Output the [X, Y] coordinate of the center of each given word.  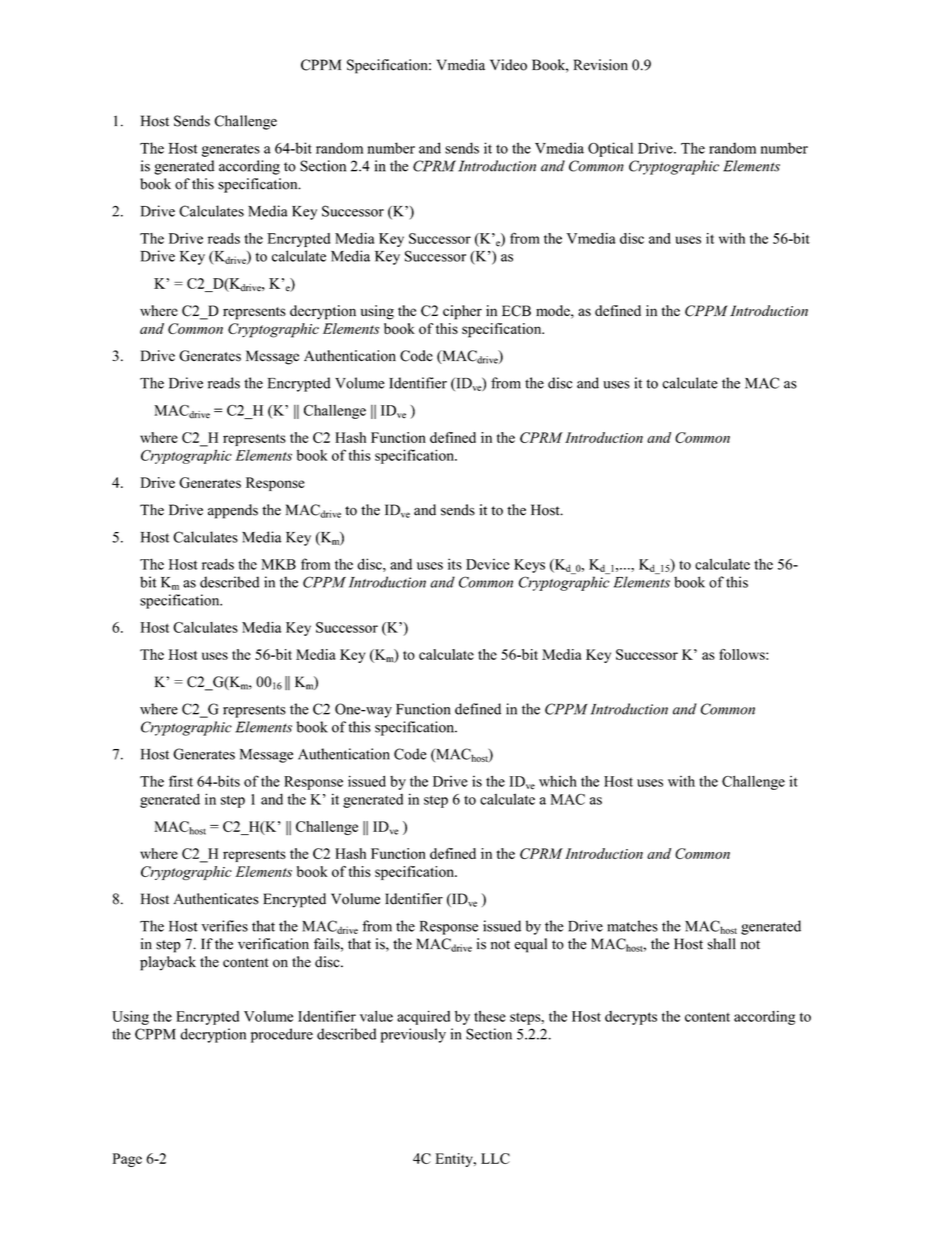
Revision [601, 65]
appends [233, 511]
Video [508, 65]
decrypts [631, 1018]
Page [127, 1160]
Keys [529, 566]
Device [488, 564]
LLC [495, 1158]
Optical [610, 149]
